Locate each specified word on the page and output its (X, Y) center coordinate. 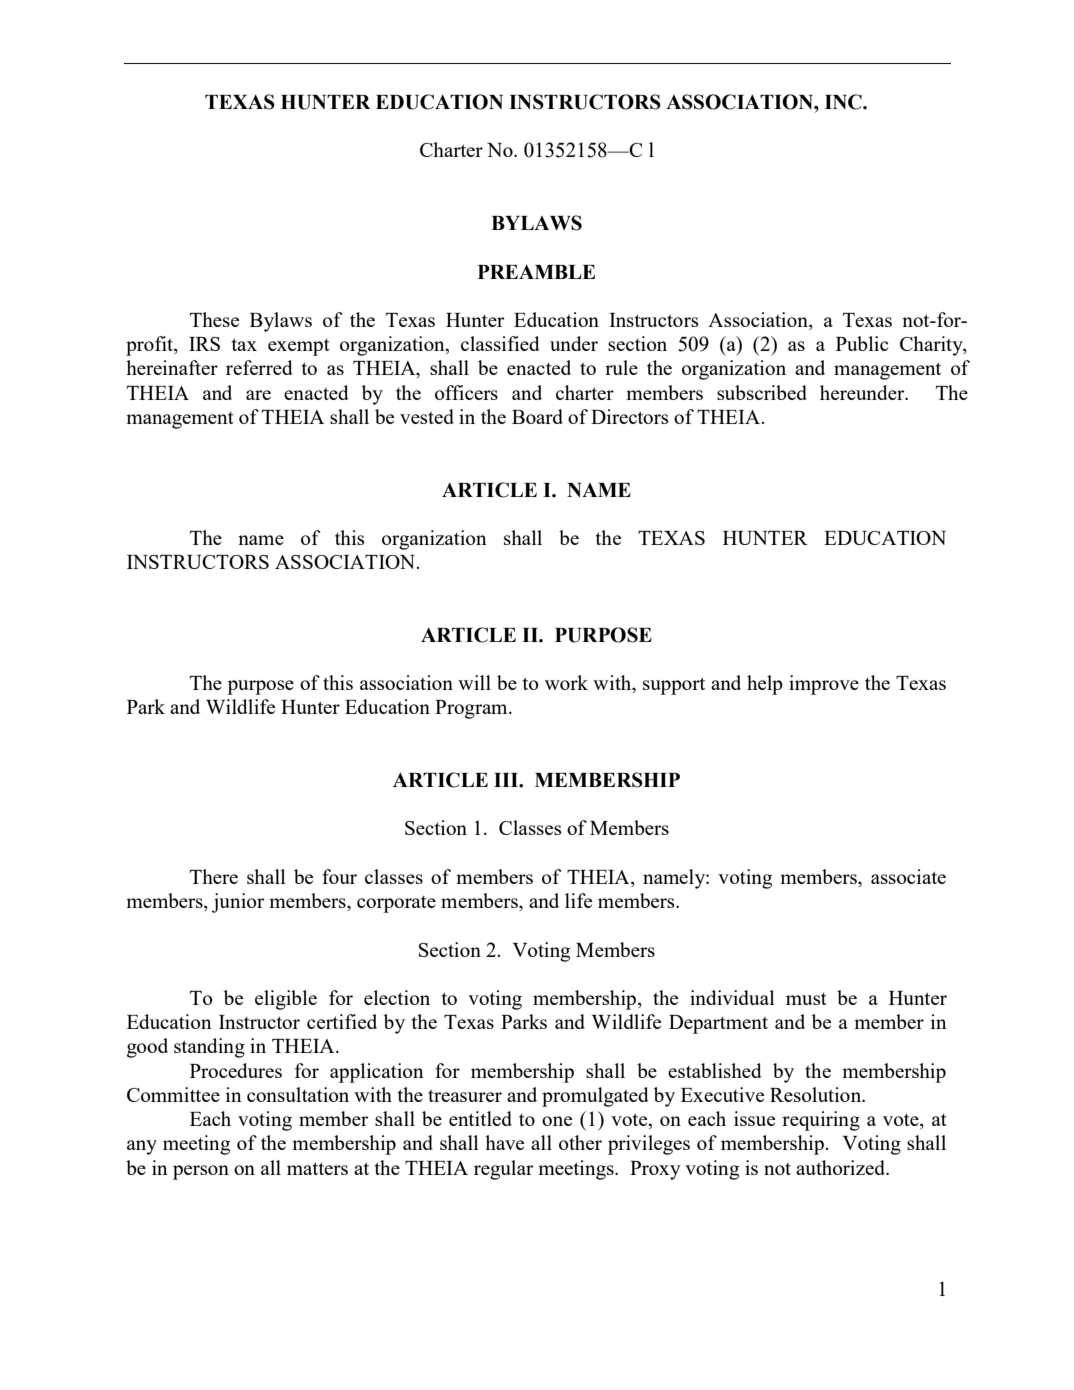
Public (862, 343)
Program (472, 709)
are (258, 395)
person (201, 1172)
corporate (396, 904)
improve (824, 685)
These (214, 319)
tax (244, 344)
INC (844, 102)
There (214, 876)
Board (537, 416)
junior (238, 903)
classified (500, 343)
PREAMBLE (536, 272)
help (765, 685)
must (806, 999)
